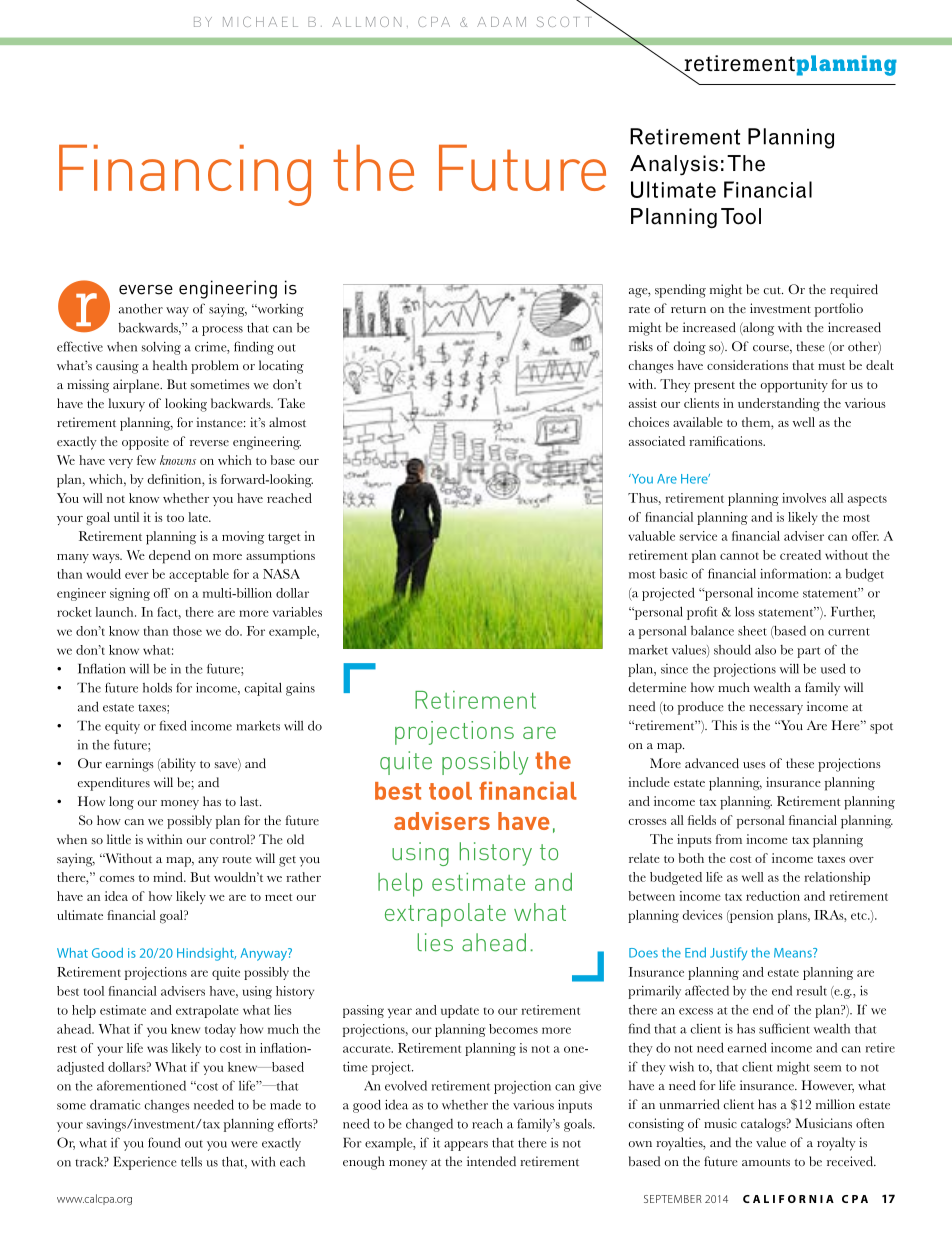 The width and height of the screenshot is (952, 1237). What do you see at coordinates (126, 517) in the screenshot?
I see `until` at bounding box center [126, 517].
